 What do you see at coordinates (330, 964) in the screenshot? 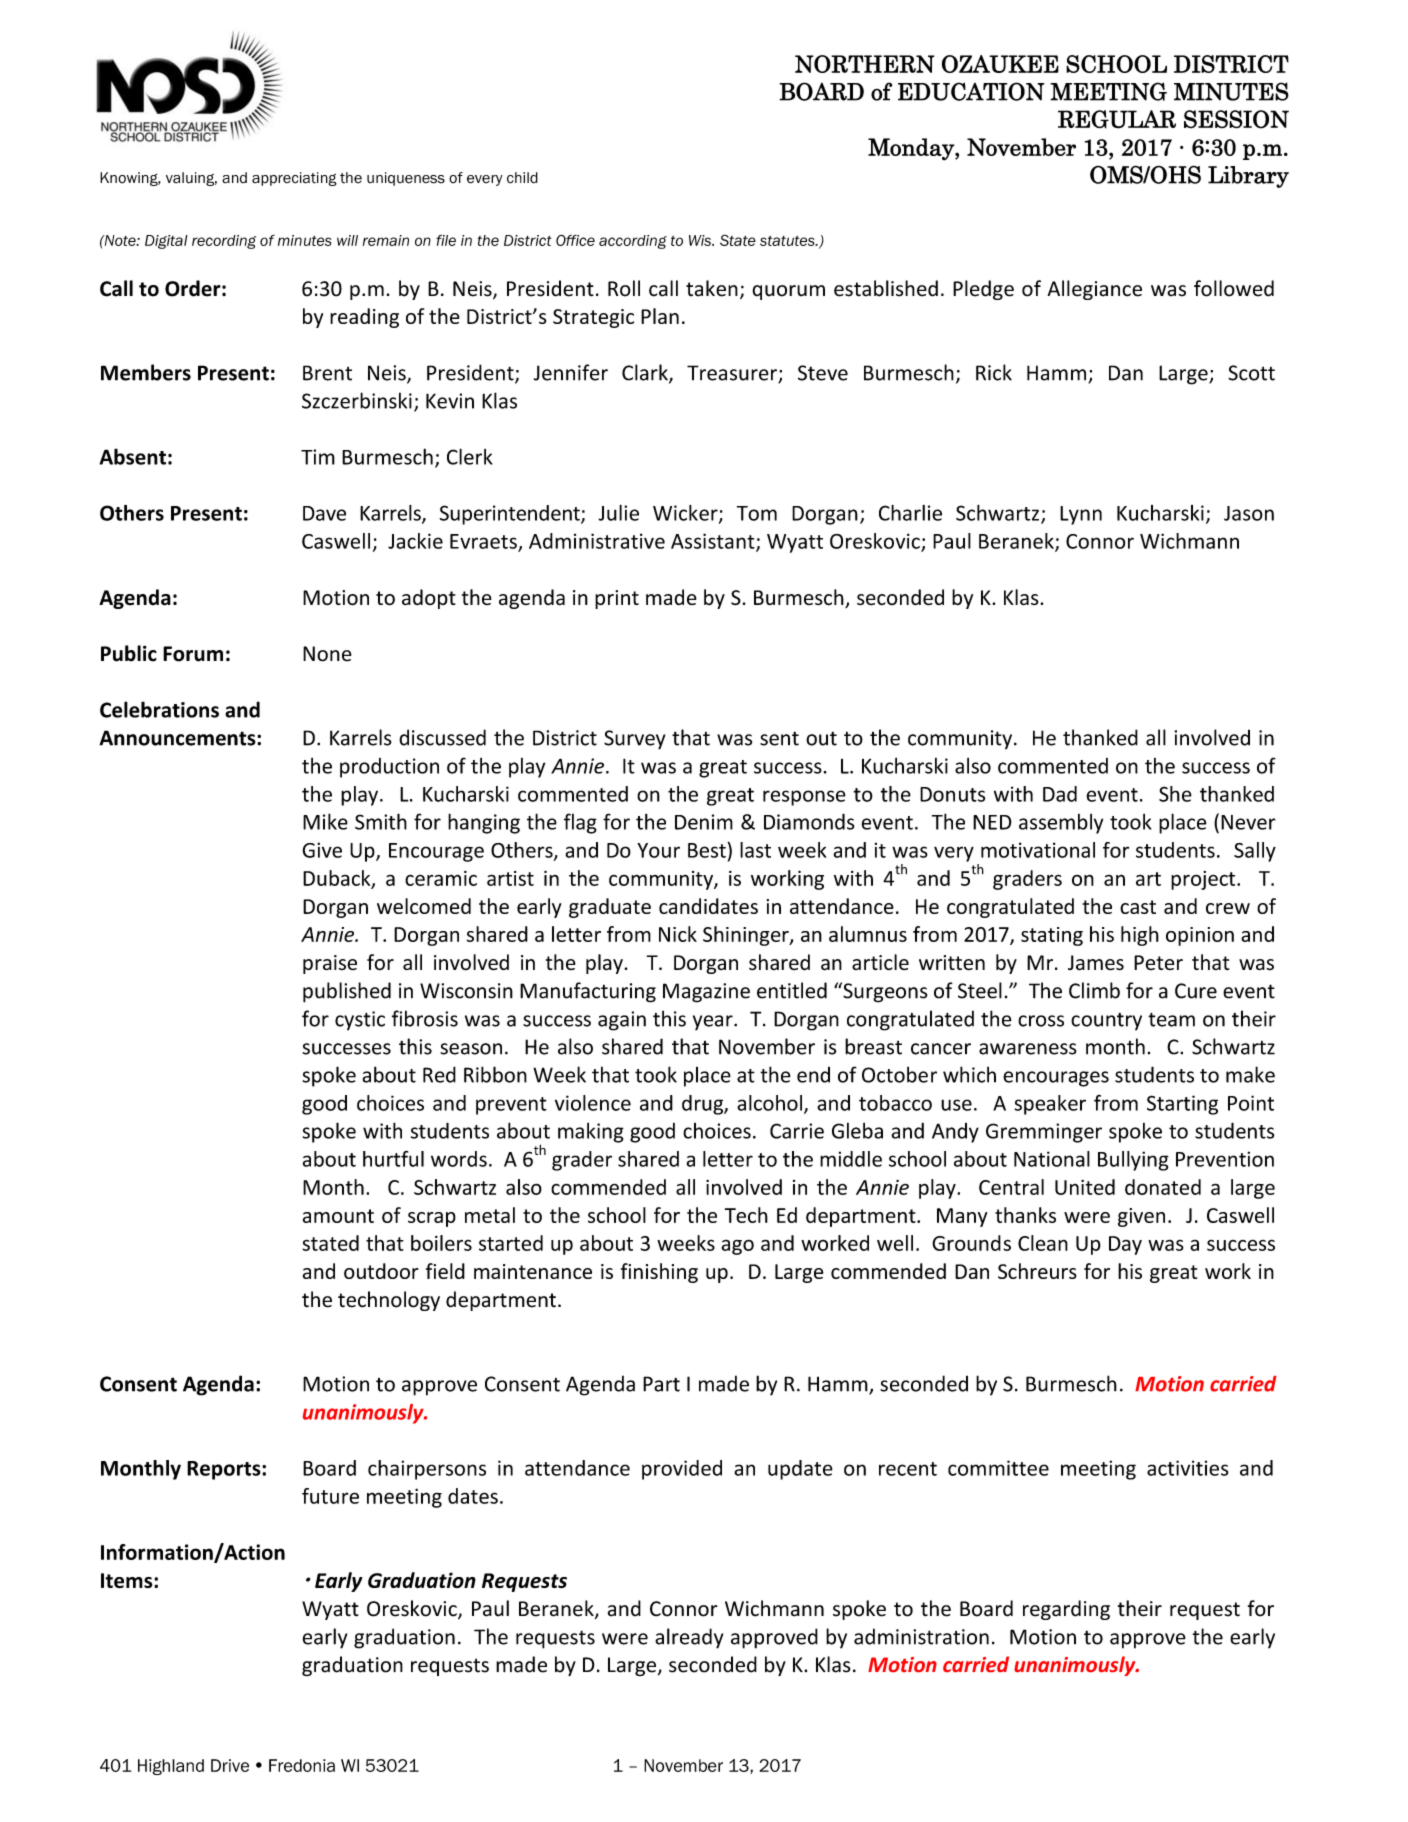
I see `praise` at bounding box center [330, 964].
